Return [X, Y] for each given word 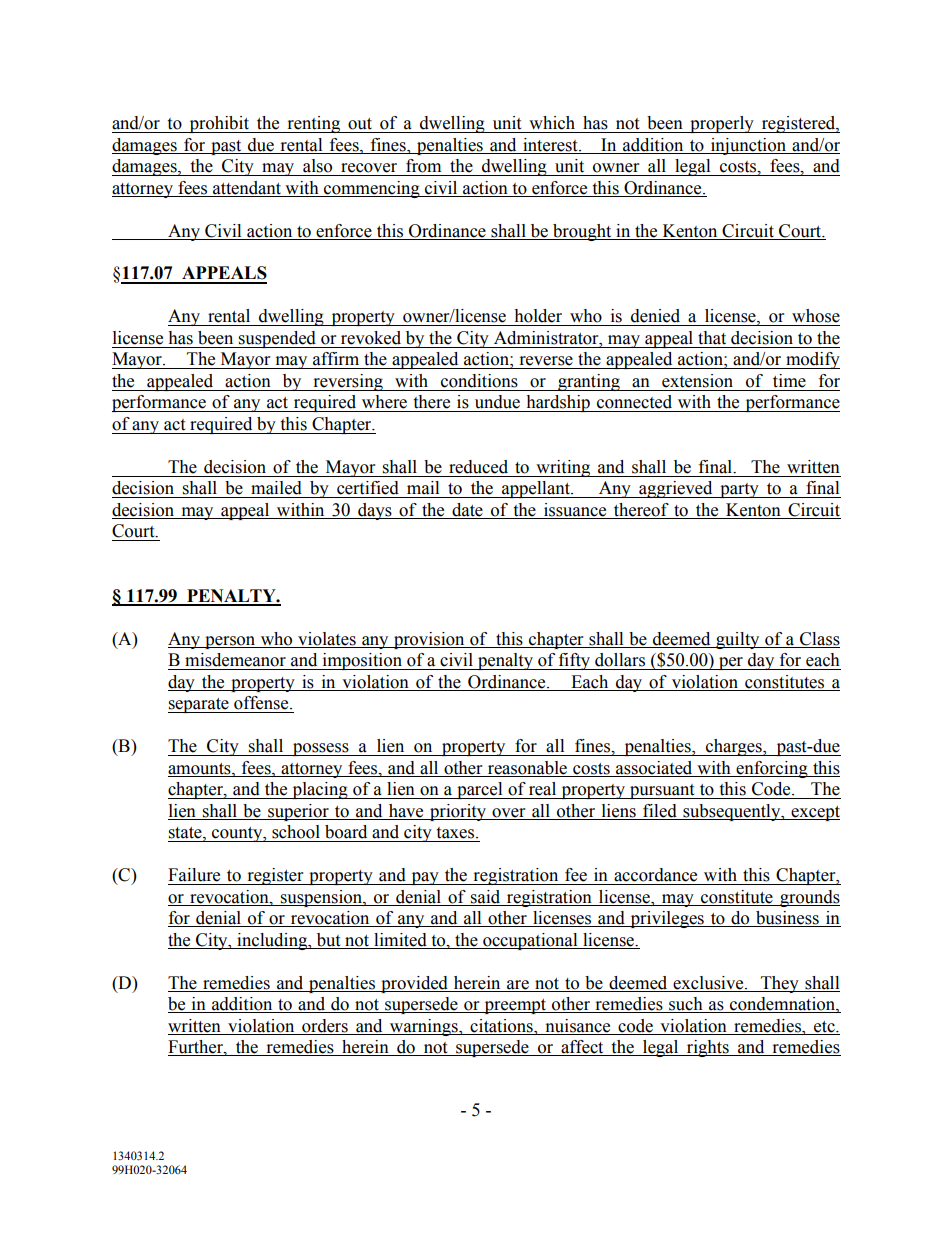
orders [325, 1026]
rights [708, 1048]
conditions [479, 381]
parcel [480, 790]
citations [502, 1026]
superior [298, 812]
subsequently [732, 812]
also [317, 166]
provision [429, 640]
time [789, 381]
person [230, 642]
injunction [749, 146]
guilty [738, 640]
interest [551, 145]
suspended [277, 339]
